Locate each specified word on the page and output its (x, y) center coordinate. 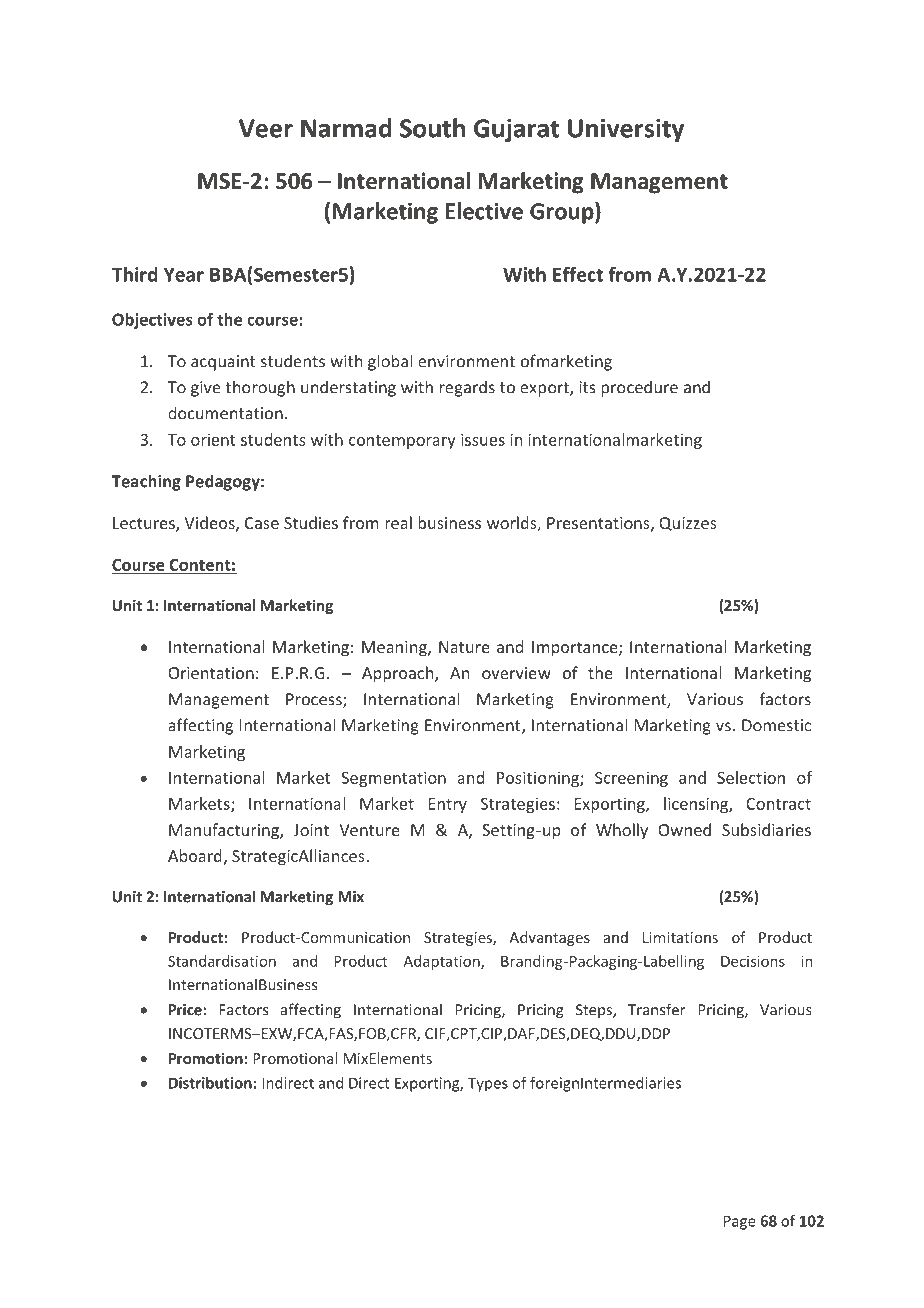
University (626, 130)
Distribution (210, 1083)
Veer (266, 128)
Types (488, 1084)
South (432, 128)
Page (740, 1222)
